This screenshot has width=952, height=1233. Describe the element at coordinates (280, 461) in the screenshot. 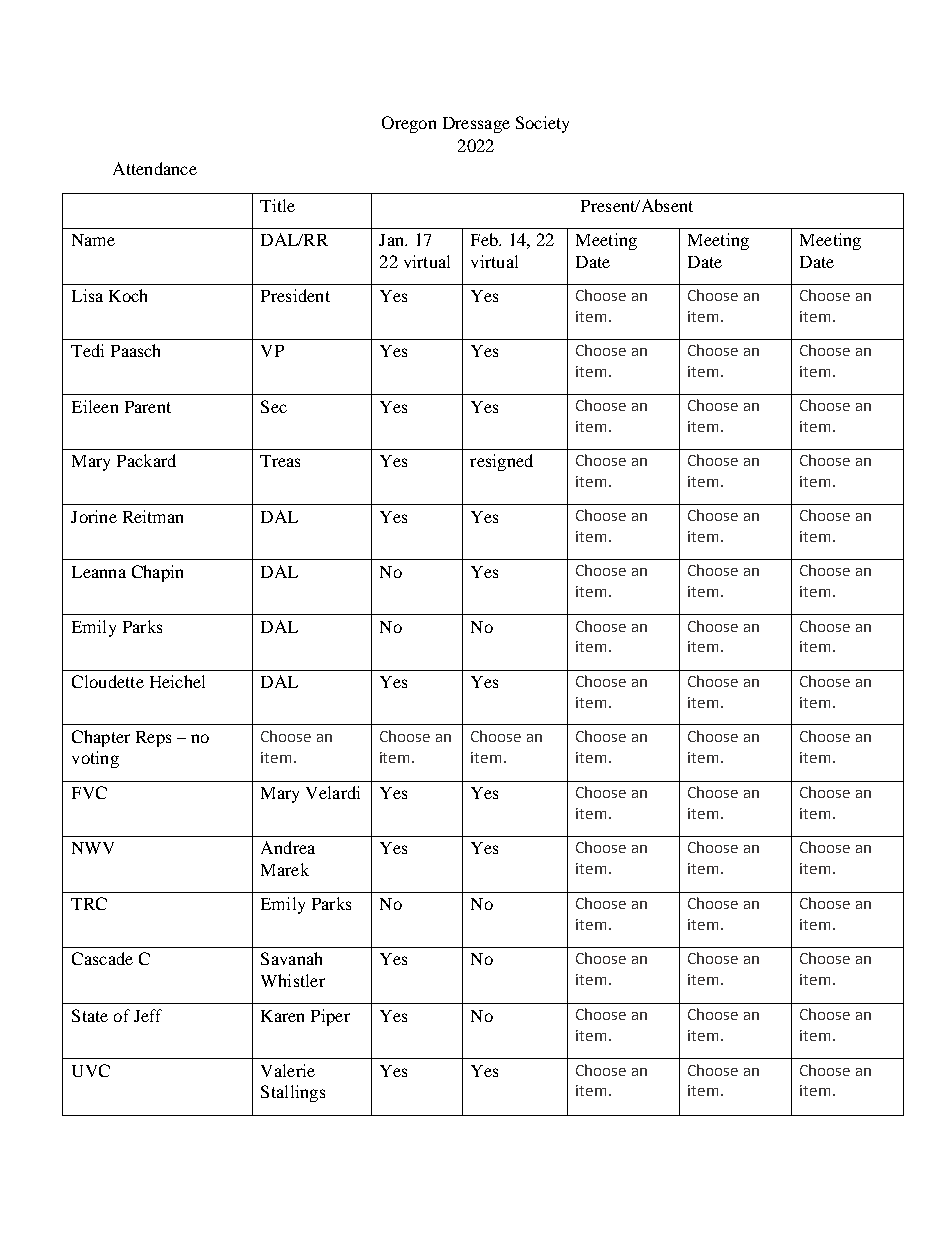

I see `Treas` at that location.
